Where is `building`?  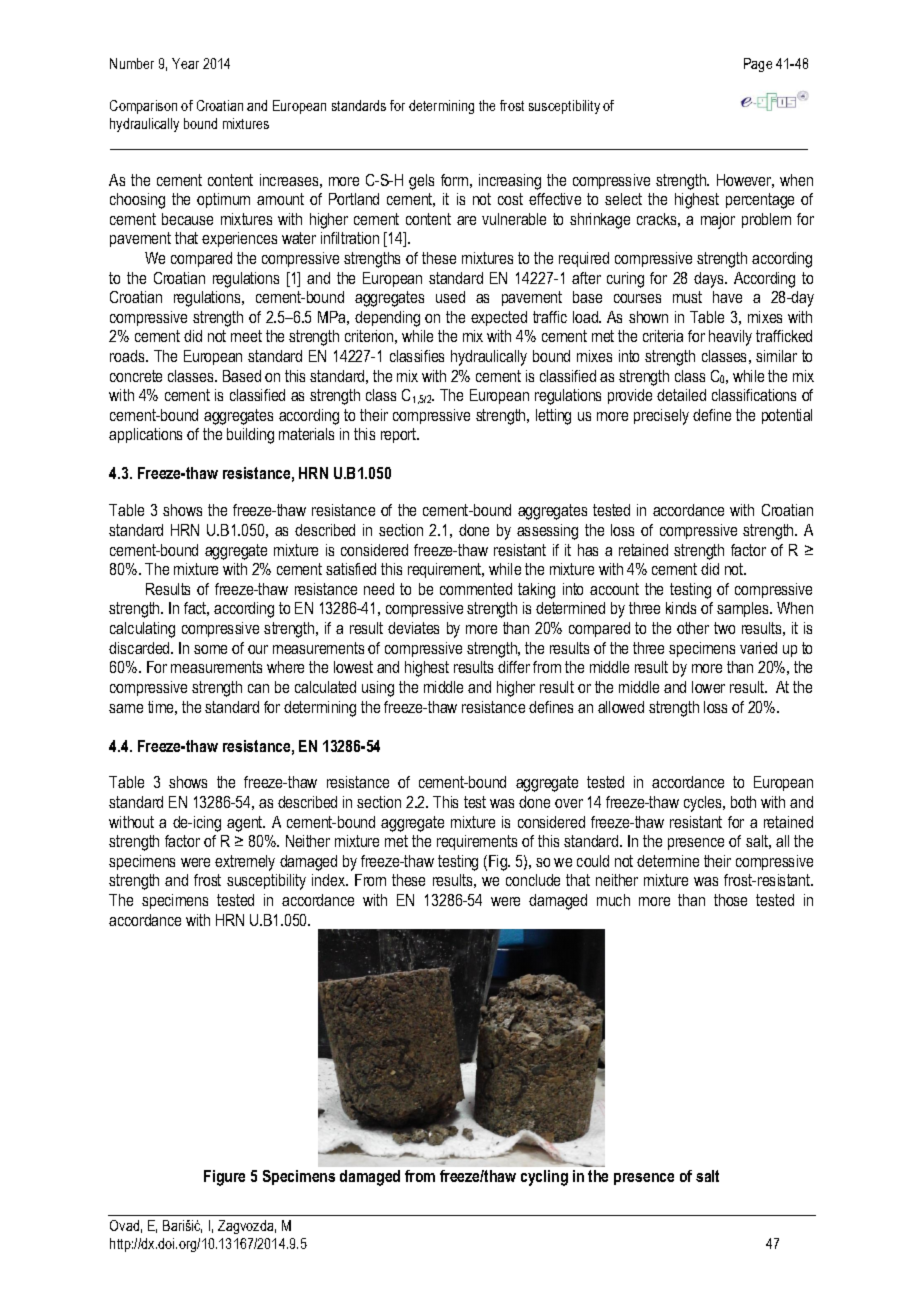
building is located at coordinates (250, 436).
